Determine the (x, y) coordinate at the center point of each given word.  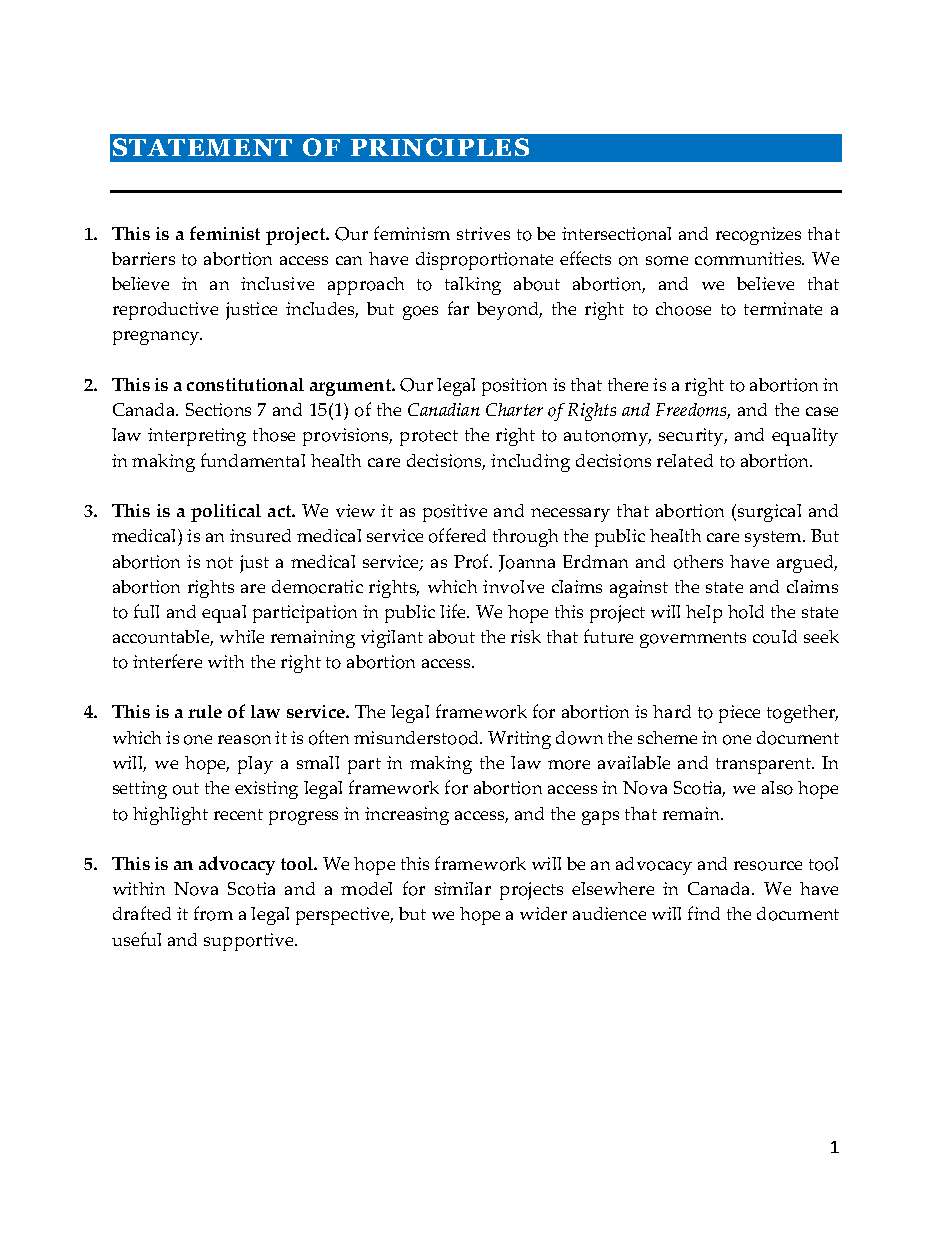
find (704, 913)
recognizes (758, 236)
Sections (218, 410)
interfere (167, 661)
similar (463, 888)
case (822, 411)
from (213, 913)
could (775, 637)
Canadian (444, 409)
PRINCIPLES (440, 147)
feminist (225, 233)
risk (526, 636)
